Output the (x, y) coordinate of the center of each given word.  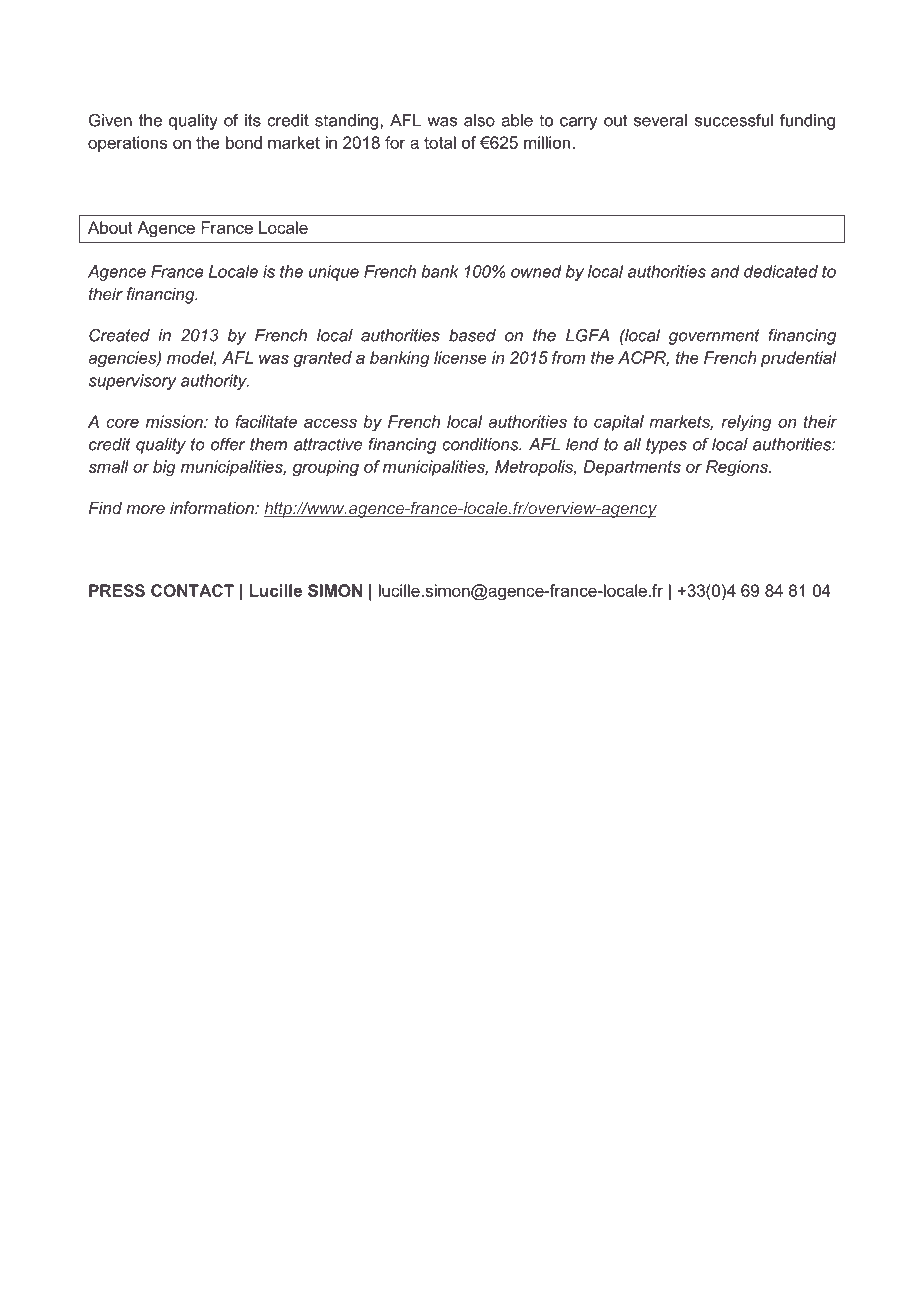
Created (119, 335)
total (440, 142)
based (472, 335)
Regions (738, 468)
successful (734, 120)
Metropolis (535, 468)
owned (536, 271)
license (460, 357)
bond (244, 142)
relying (746, 423)
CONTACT (192, 590)
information (213, 507)
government (714, 337)
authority (215, 382)
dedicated (781, 271)
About (110, 227)
